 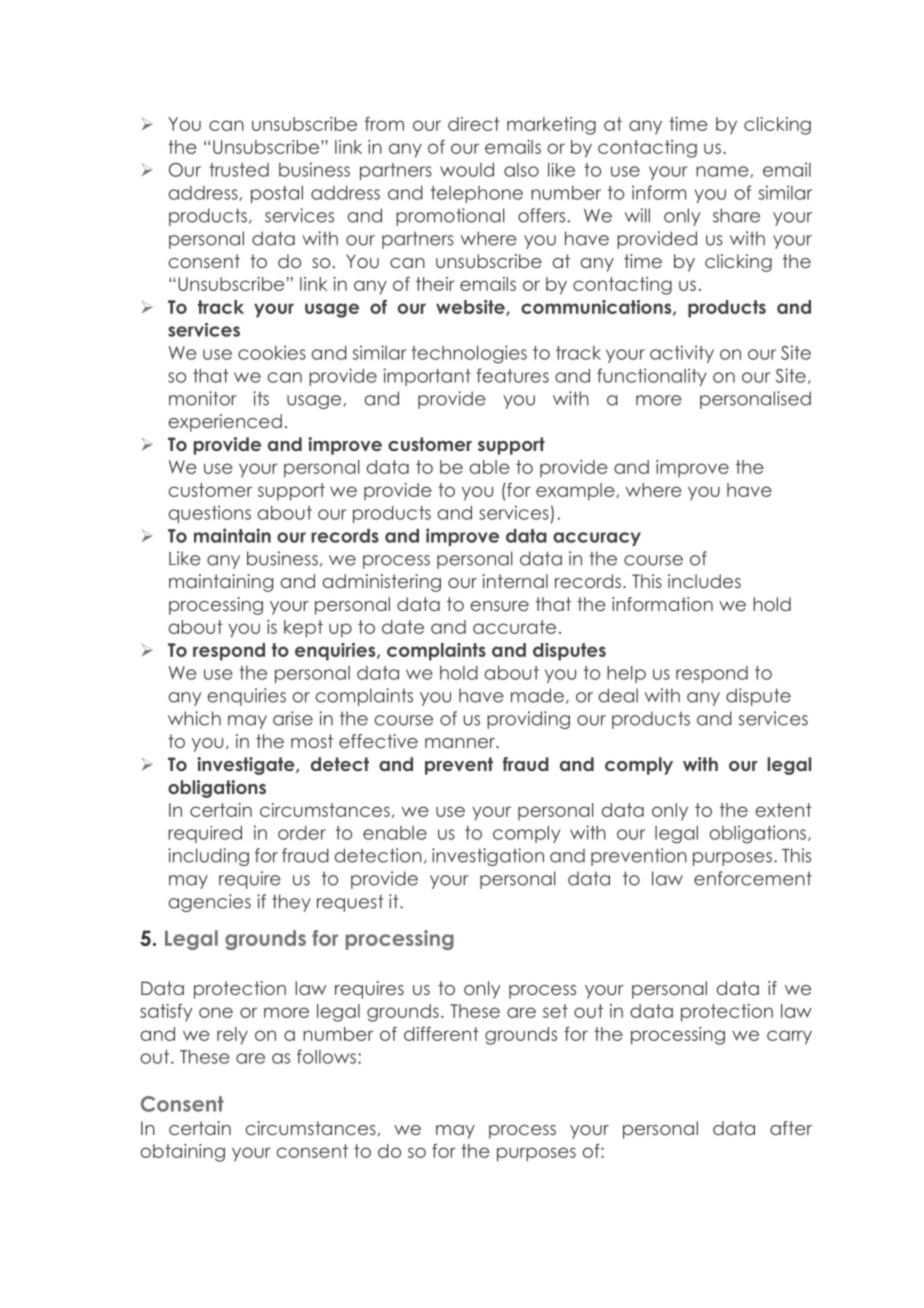 What do you see at coordinates (303, 629) in the page?
I see `kept` at bounding box center [303, 629].
